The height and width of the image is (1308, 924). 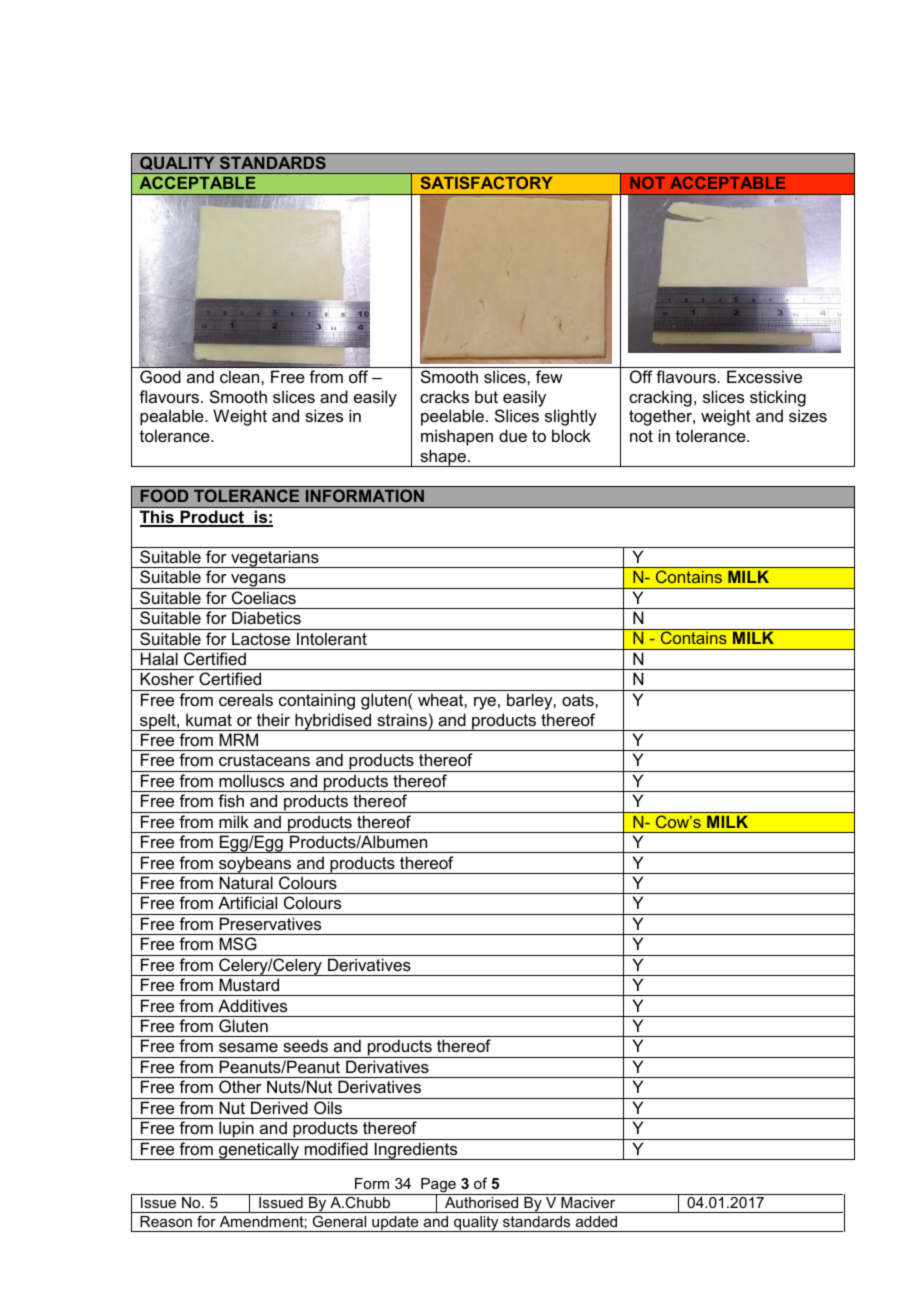 What do you see at coordinates (485, 703) in the image?
I see `rye` at bounding box center [485, 703].
